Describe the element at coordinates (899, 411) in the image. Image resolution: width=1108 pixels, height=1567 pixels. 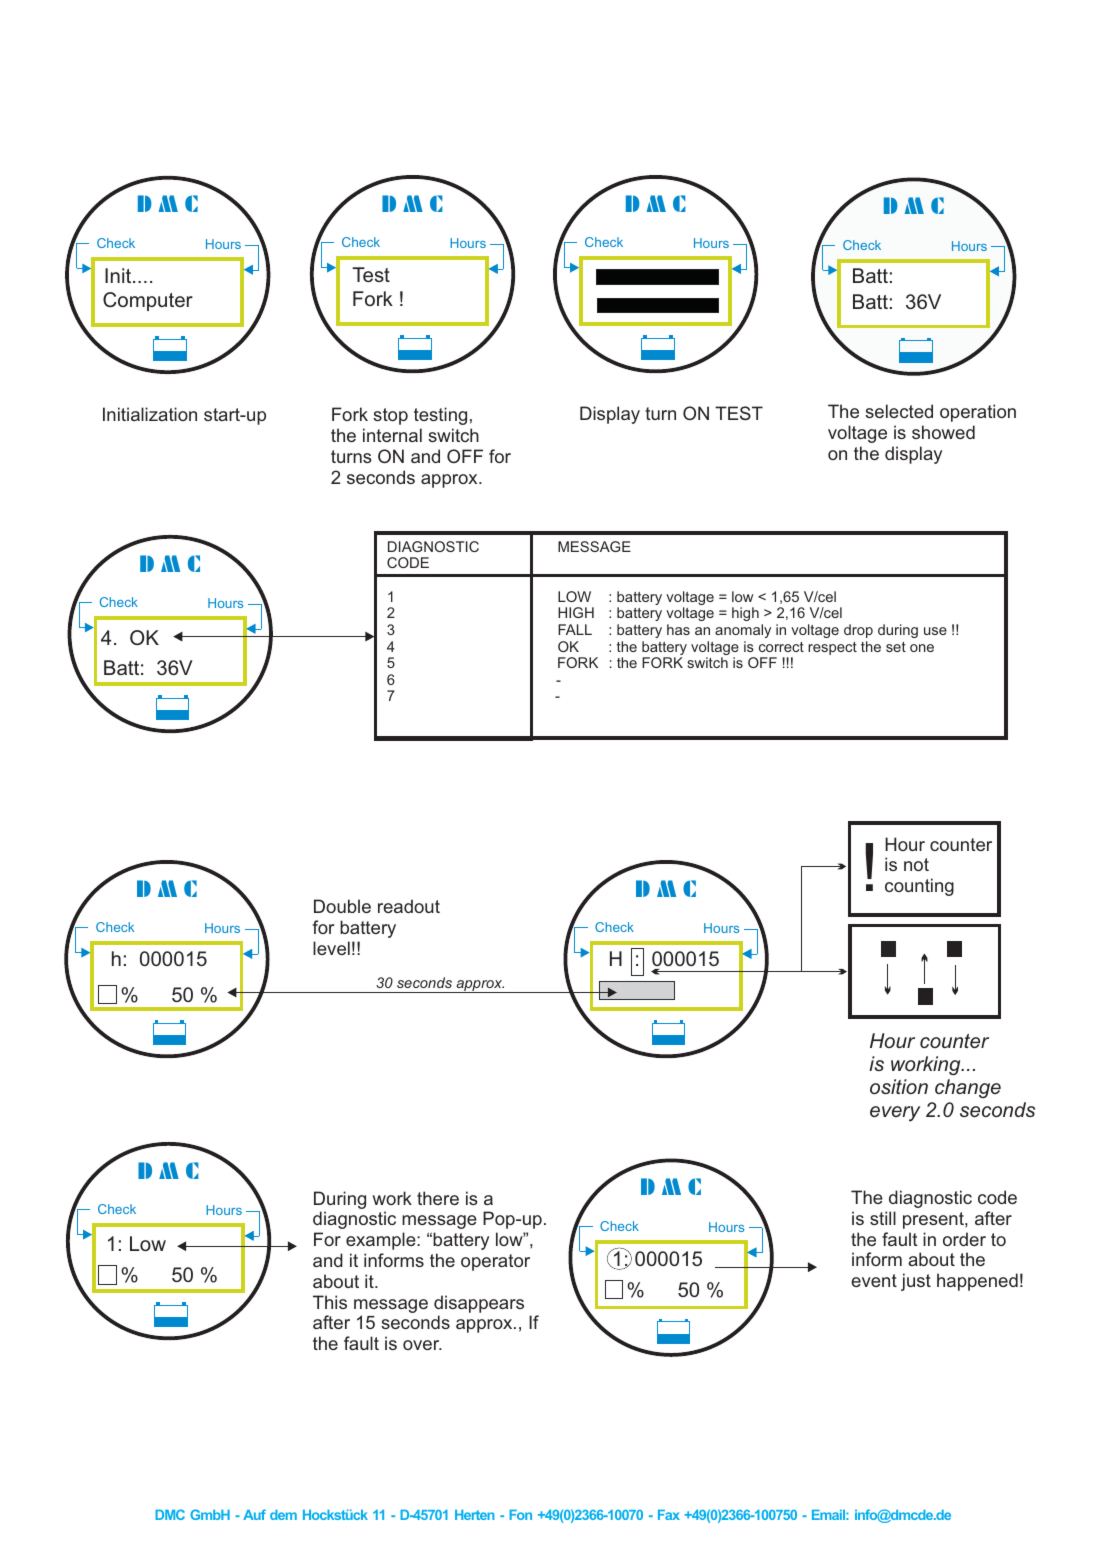
I see `selected` at that location.
